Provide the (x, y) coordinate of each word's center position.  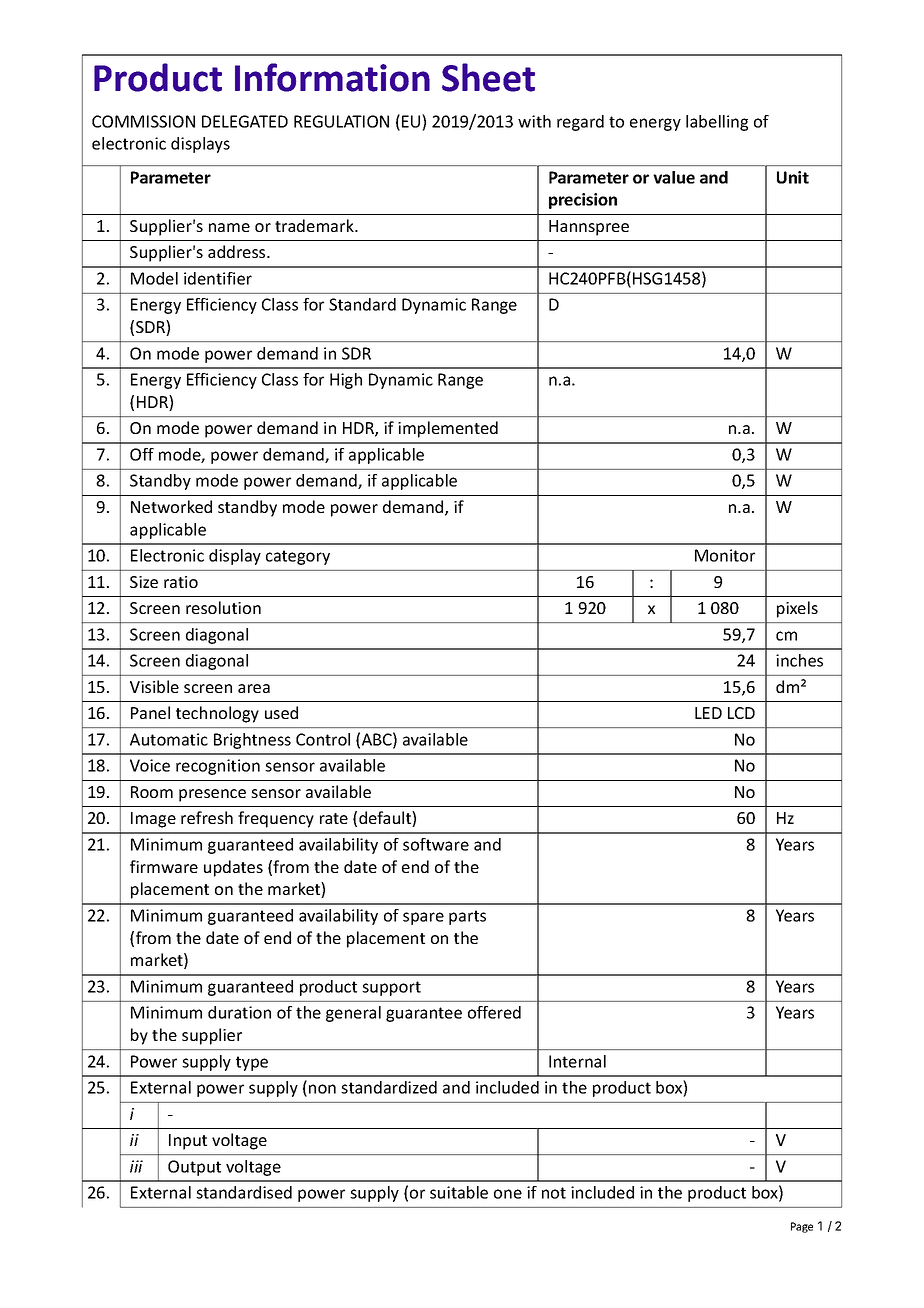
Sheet (488, 77)
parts (467, 917)
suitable (459, 1192)
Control (323, 739)
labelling (717, 123)
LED (708, 713)
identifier (218, 278)
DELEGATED (245, 121)
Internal (577, 1061)
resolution (223, 607)
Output (194, 1168)
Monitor (725, 555)
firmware (164, 866)
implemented (448, 429)
